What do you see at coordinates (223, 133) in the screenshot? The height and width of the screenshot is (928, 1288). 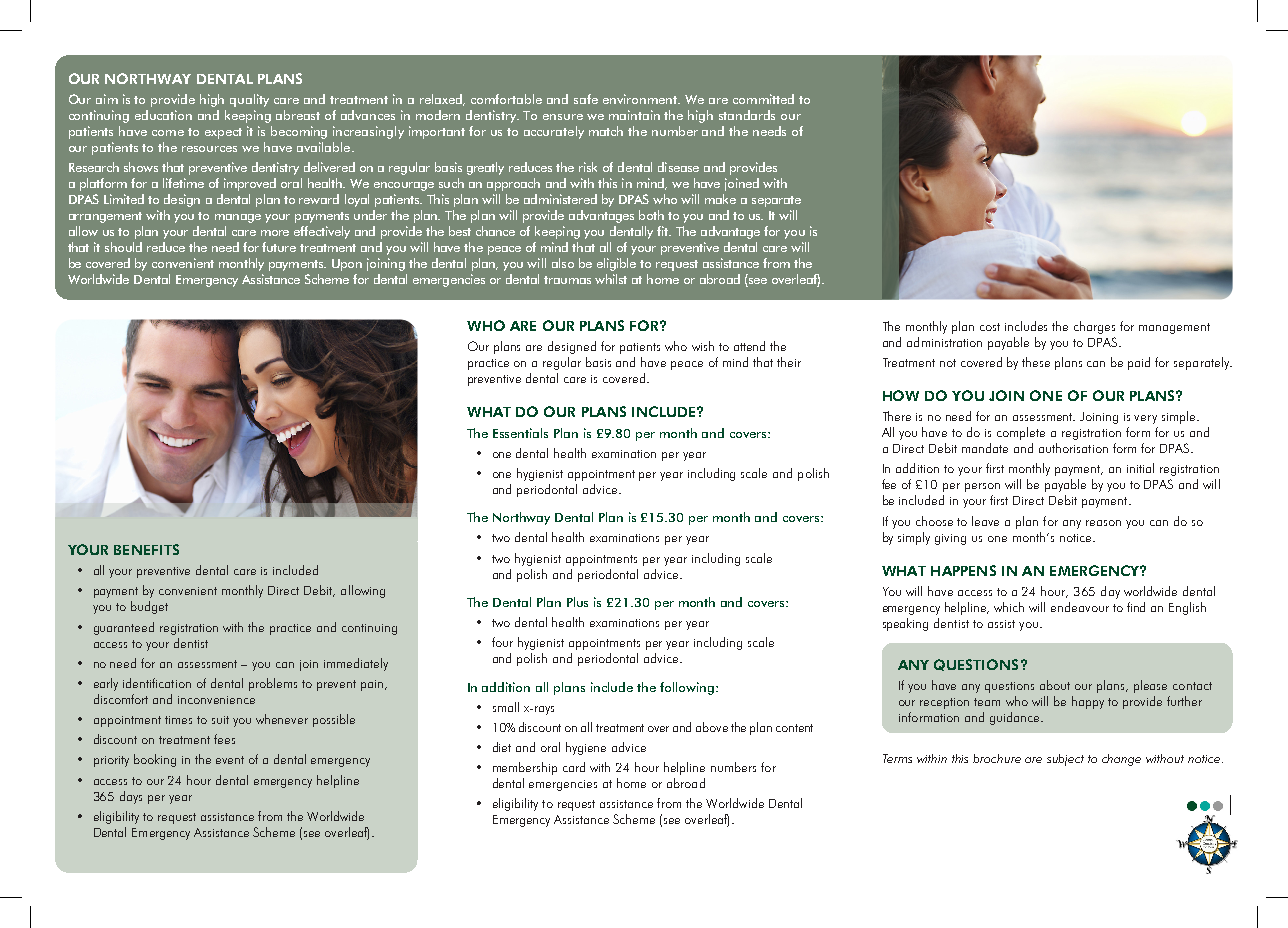 I see `expect` at bounding box center [223, 133].
